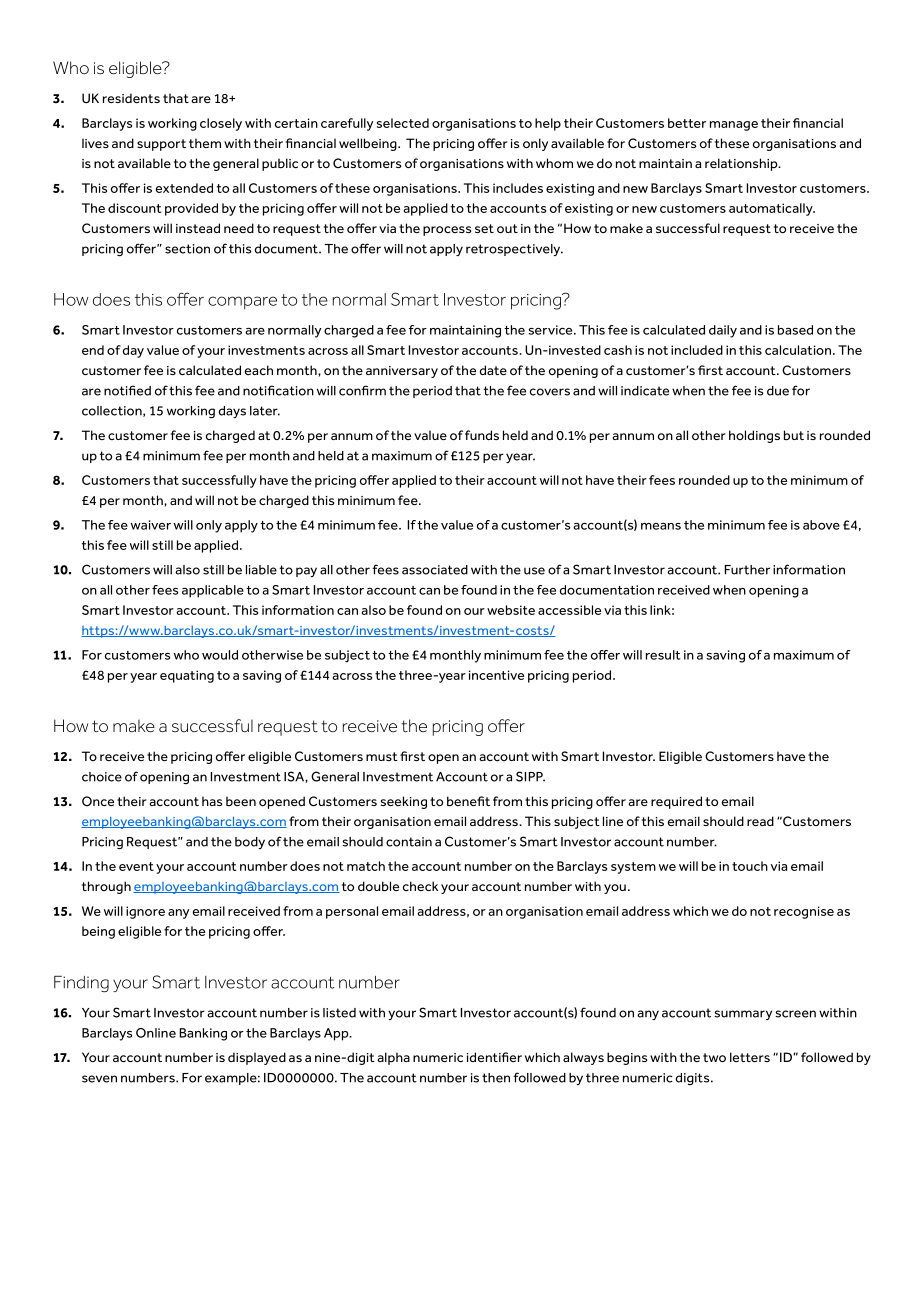 The height and width of the document is (1308, 924). Describe the element at coordinates (161, 145) in the document. I see `support` at that location.
